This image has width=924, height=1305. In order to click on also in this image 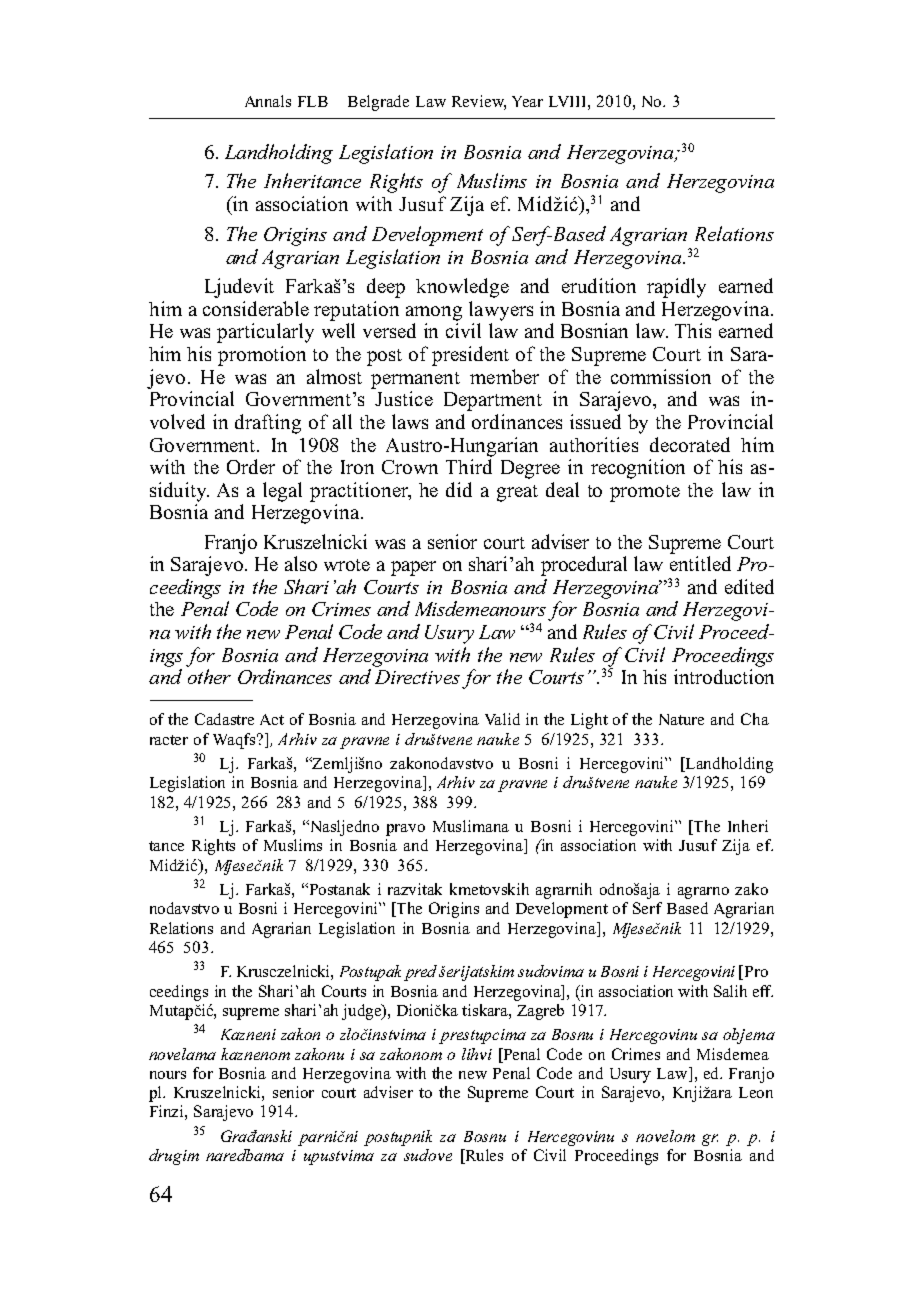, I will do `click(301, 563)`.
